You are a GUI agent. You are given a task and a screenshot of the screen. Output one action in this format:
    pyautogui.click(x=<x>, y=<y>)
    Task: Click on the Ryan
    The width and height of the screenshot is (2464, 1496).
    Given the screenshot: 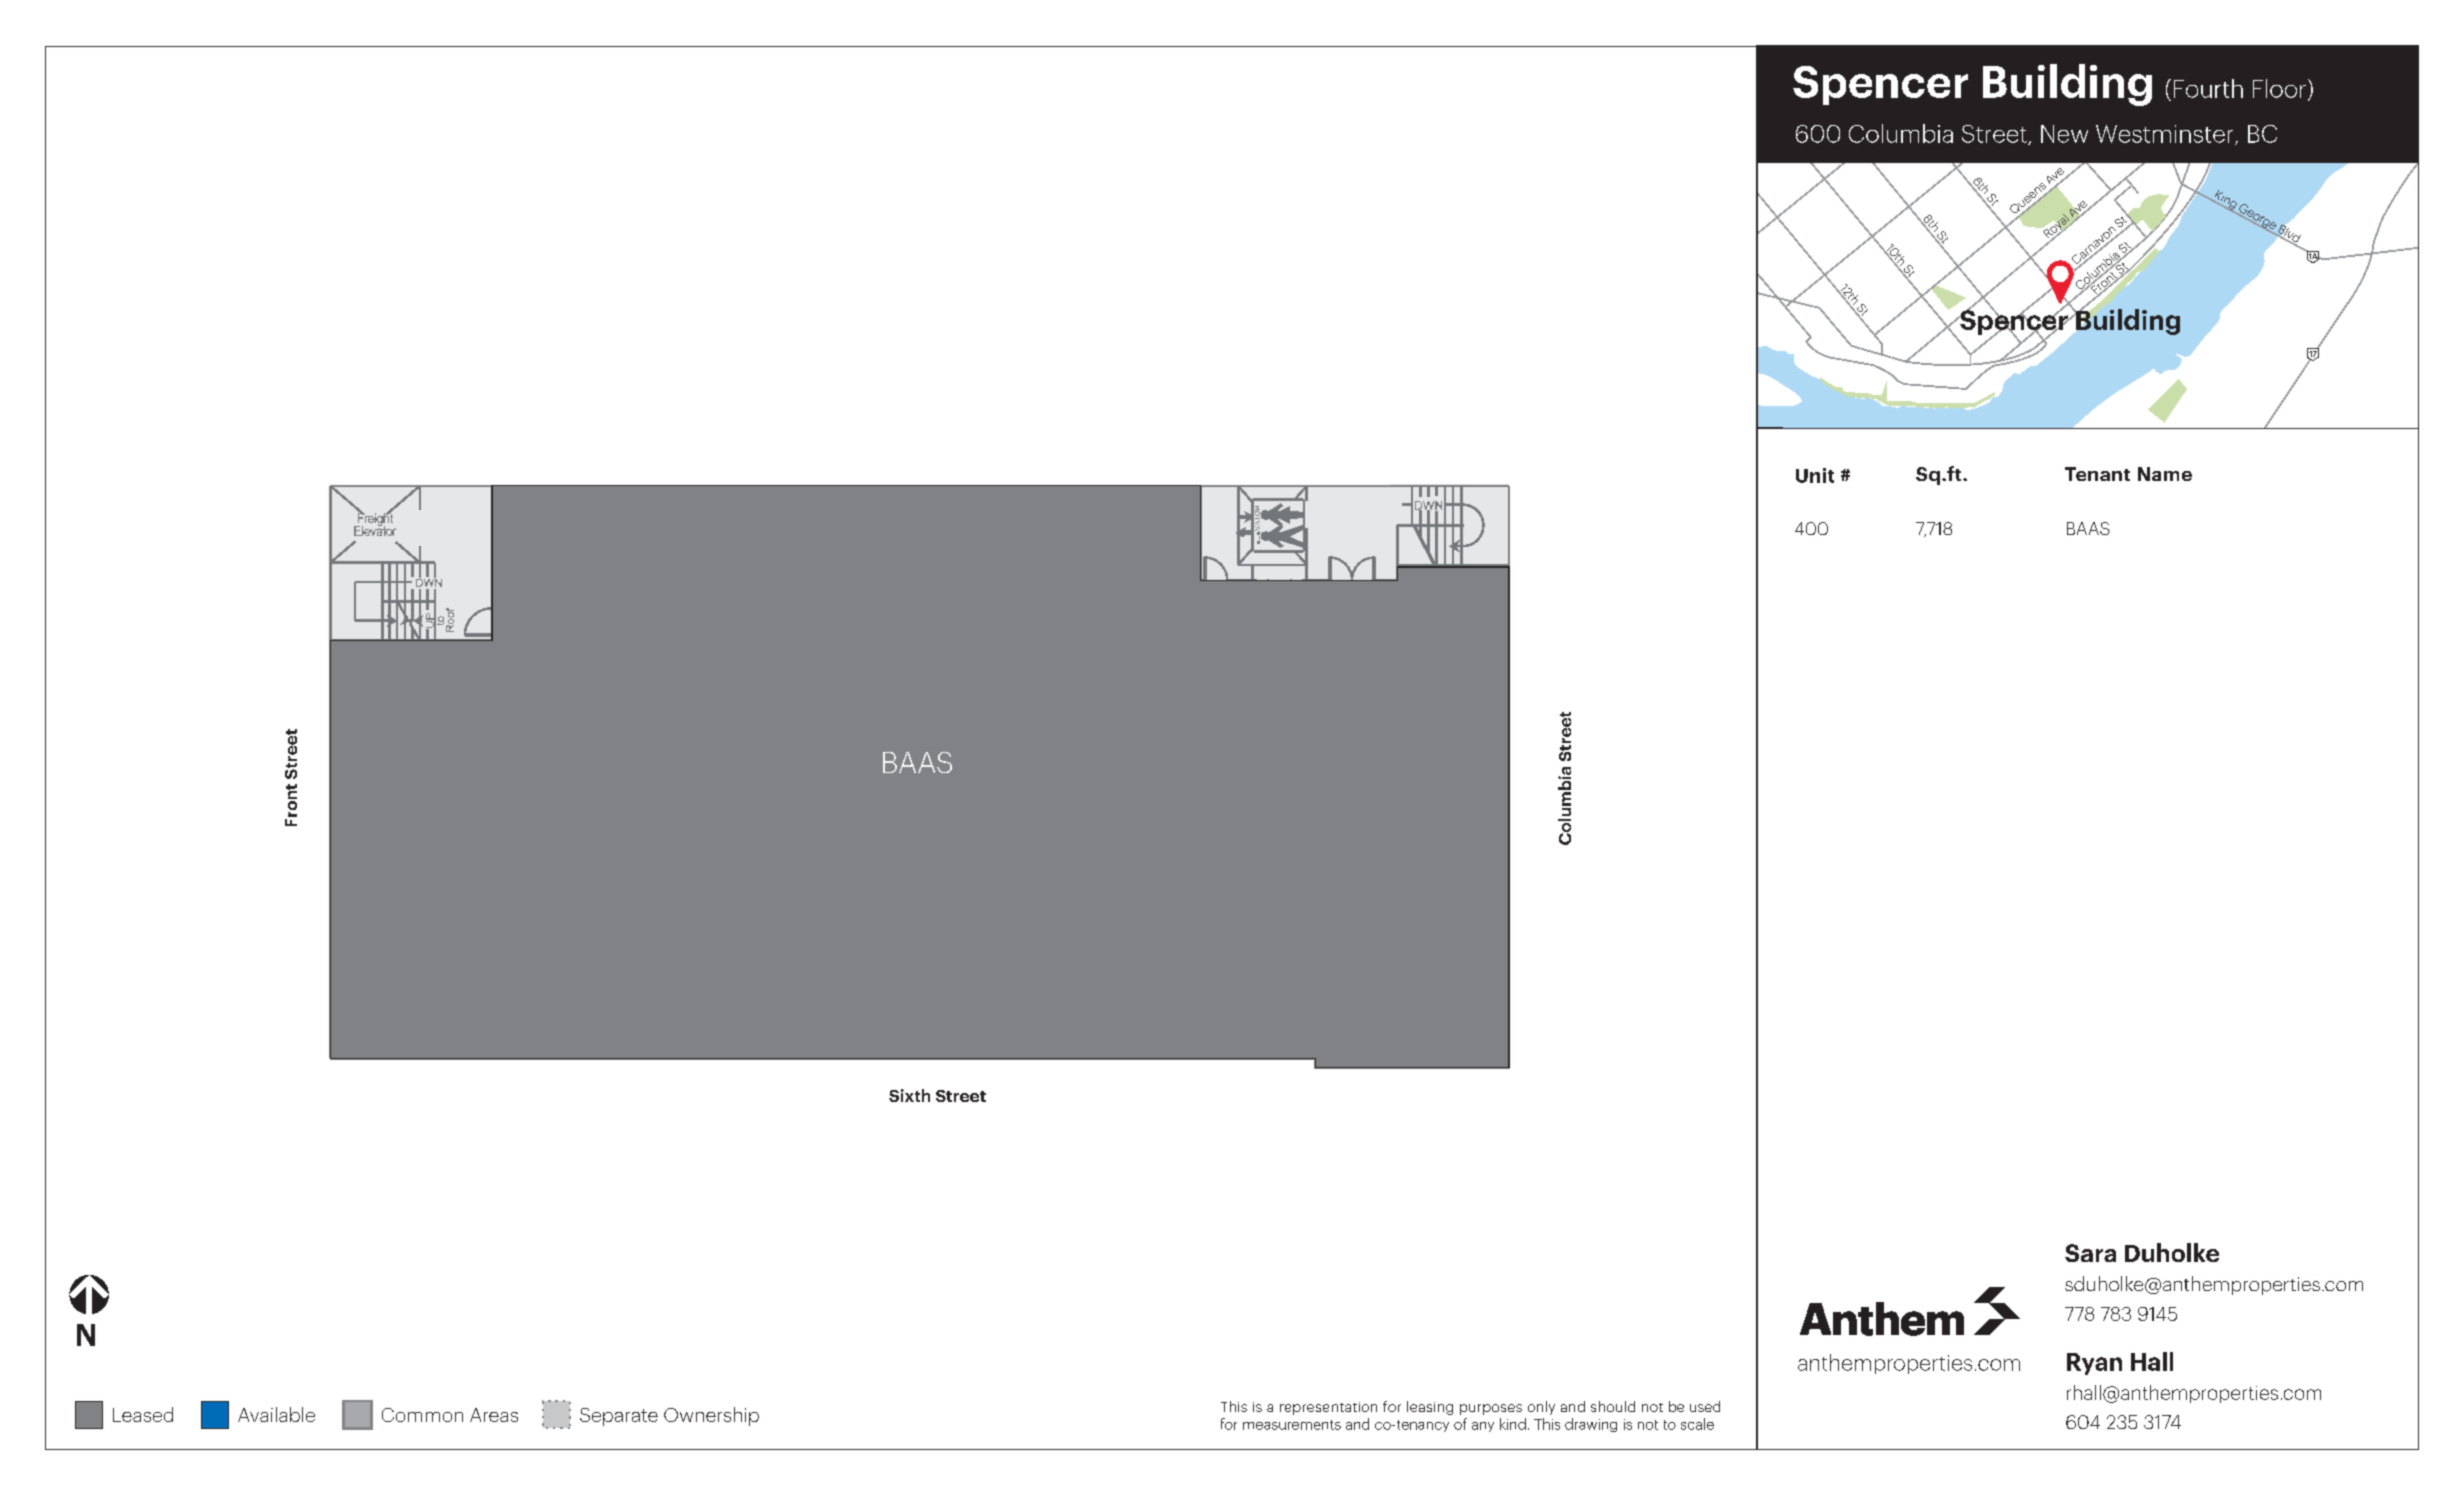 What is the action you would take?
    pyautogui.click(x=2094, y=1364)
